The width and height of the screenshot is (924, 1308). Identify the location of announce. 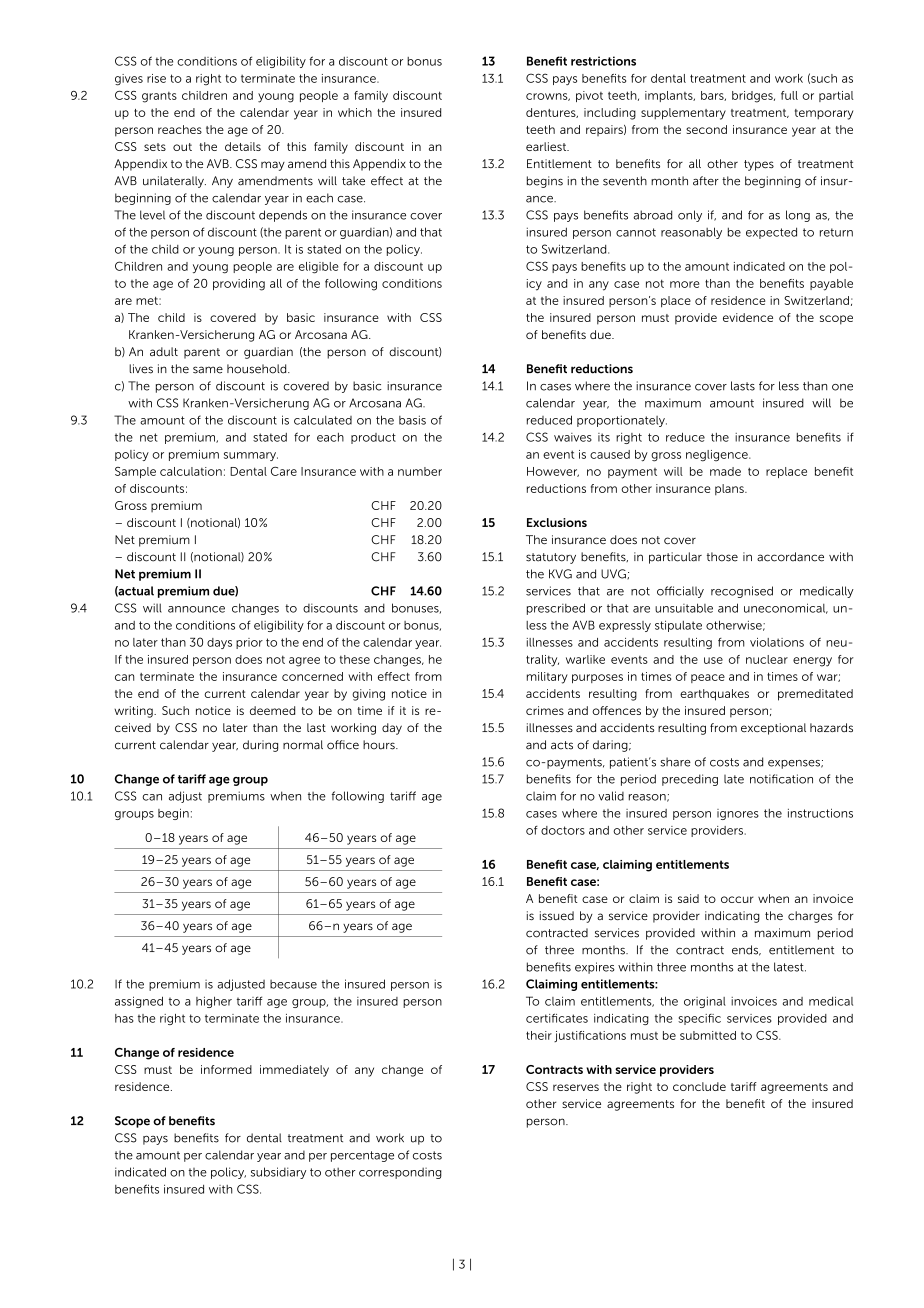
(196, 609).
